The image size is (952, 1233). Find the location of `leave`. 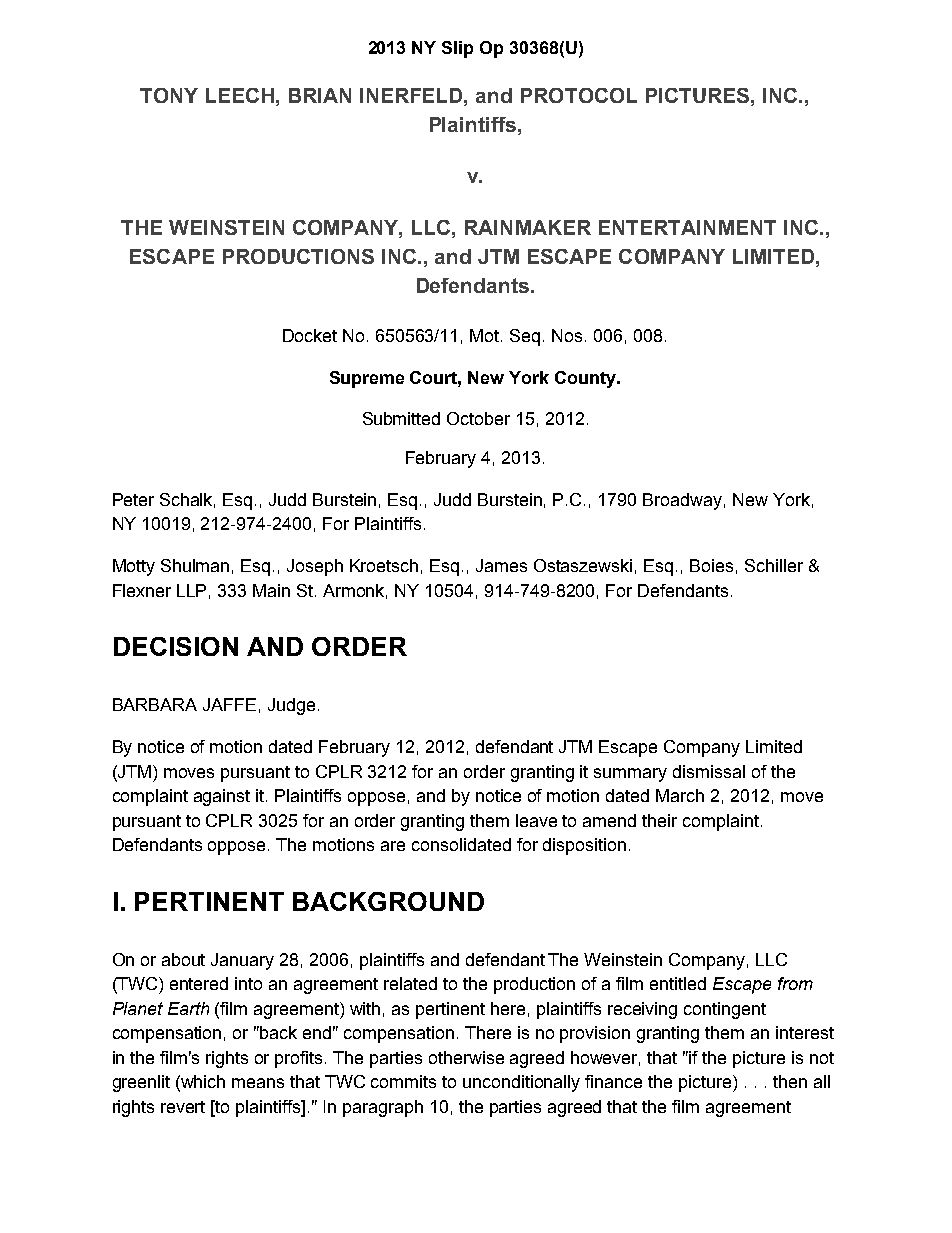

leave is located at coordinates (536, 820).
